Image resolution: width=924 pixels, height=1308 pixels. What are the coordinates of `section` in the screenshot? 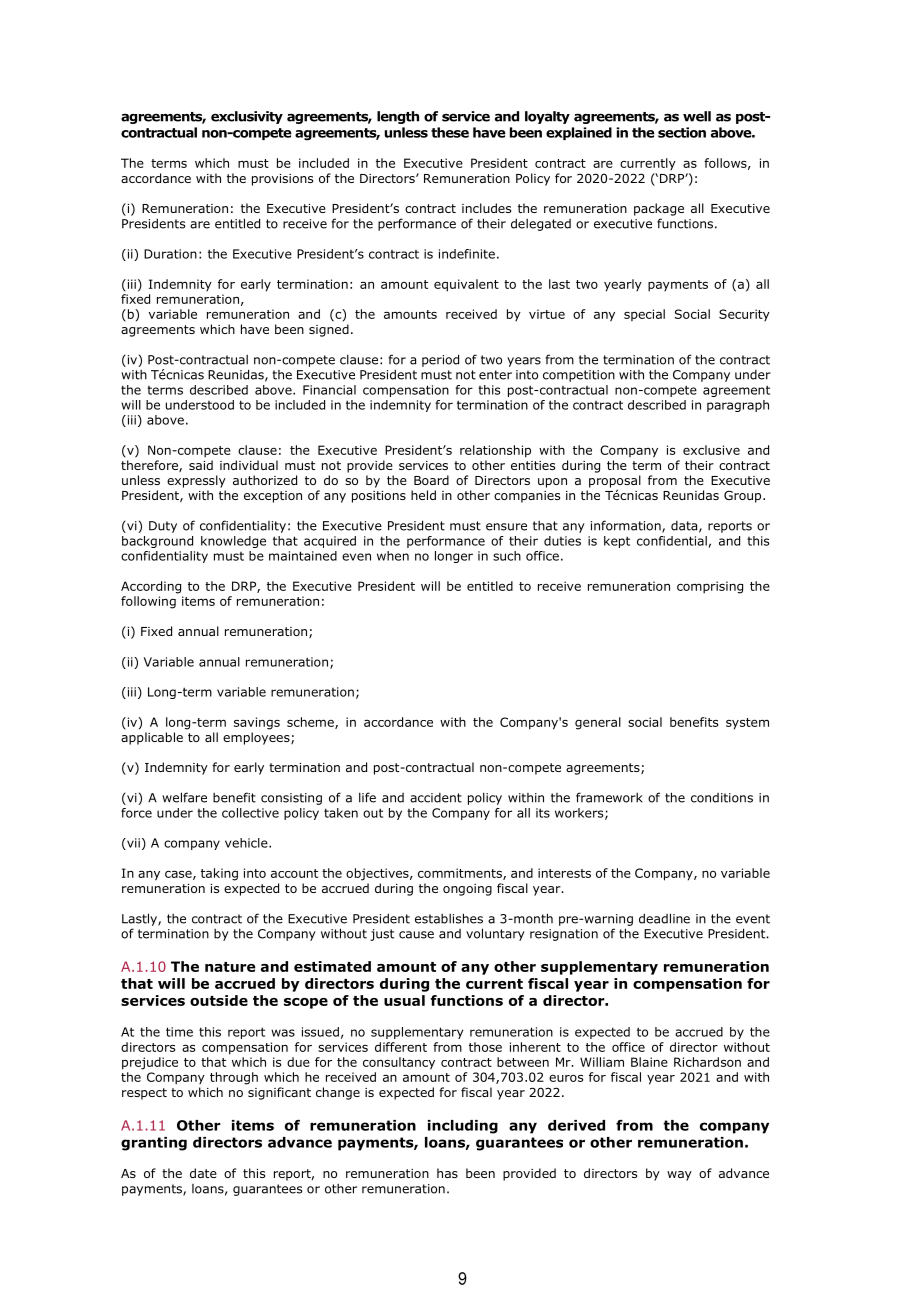 It's located at (682, 132).
